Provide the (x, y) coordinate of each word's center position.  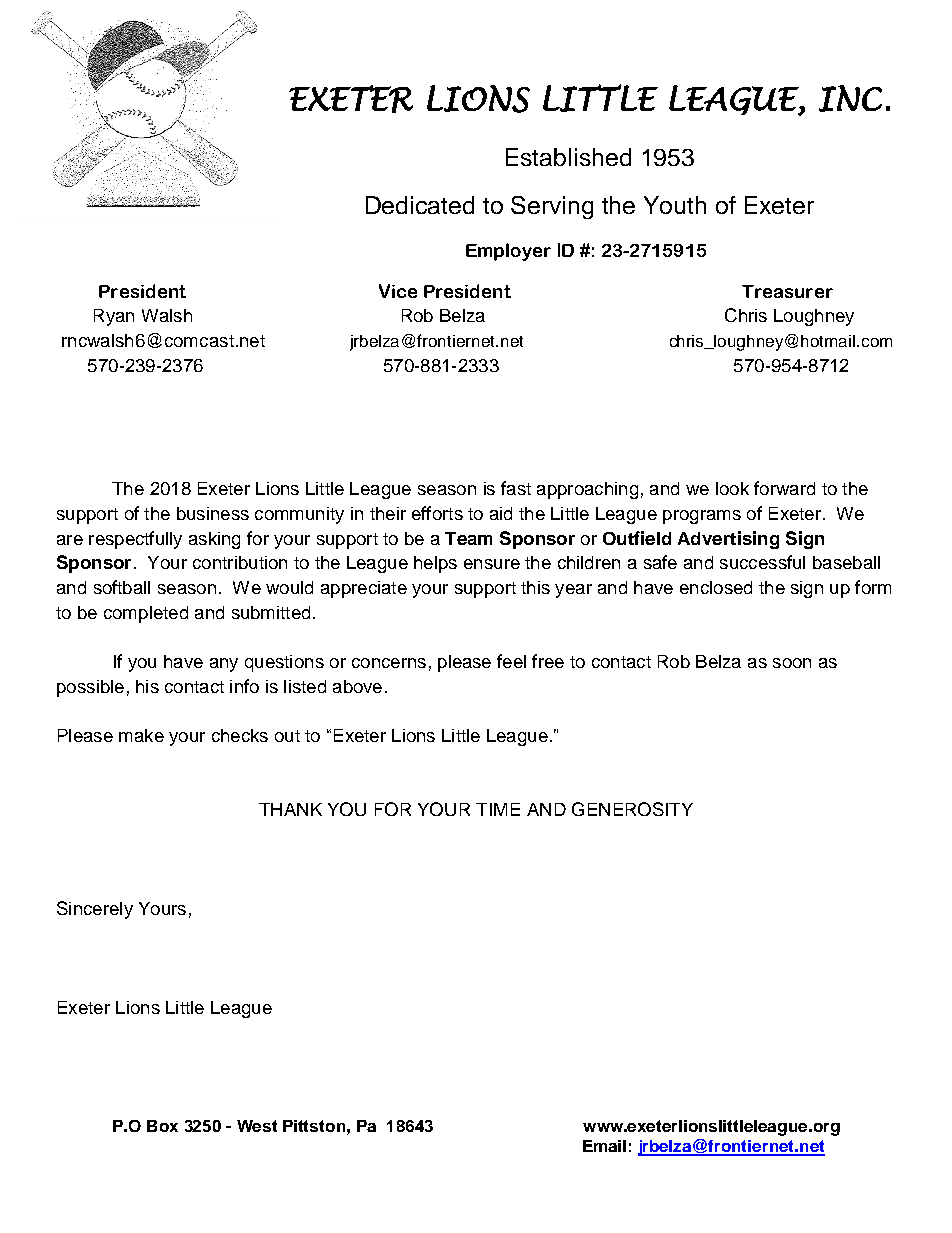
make (141, 735)
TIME (498, 809)
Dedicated (420, 205)
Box (162, 1126)
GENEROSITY (632, 809)
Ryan (114, 317)
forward (784, 488)
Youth (675, 205)
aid (501, 513)
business (213, 513)
